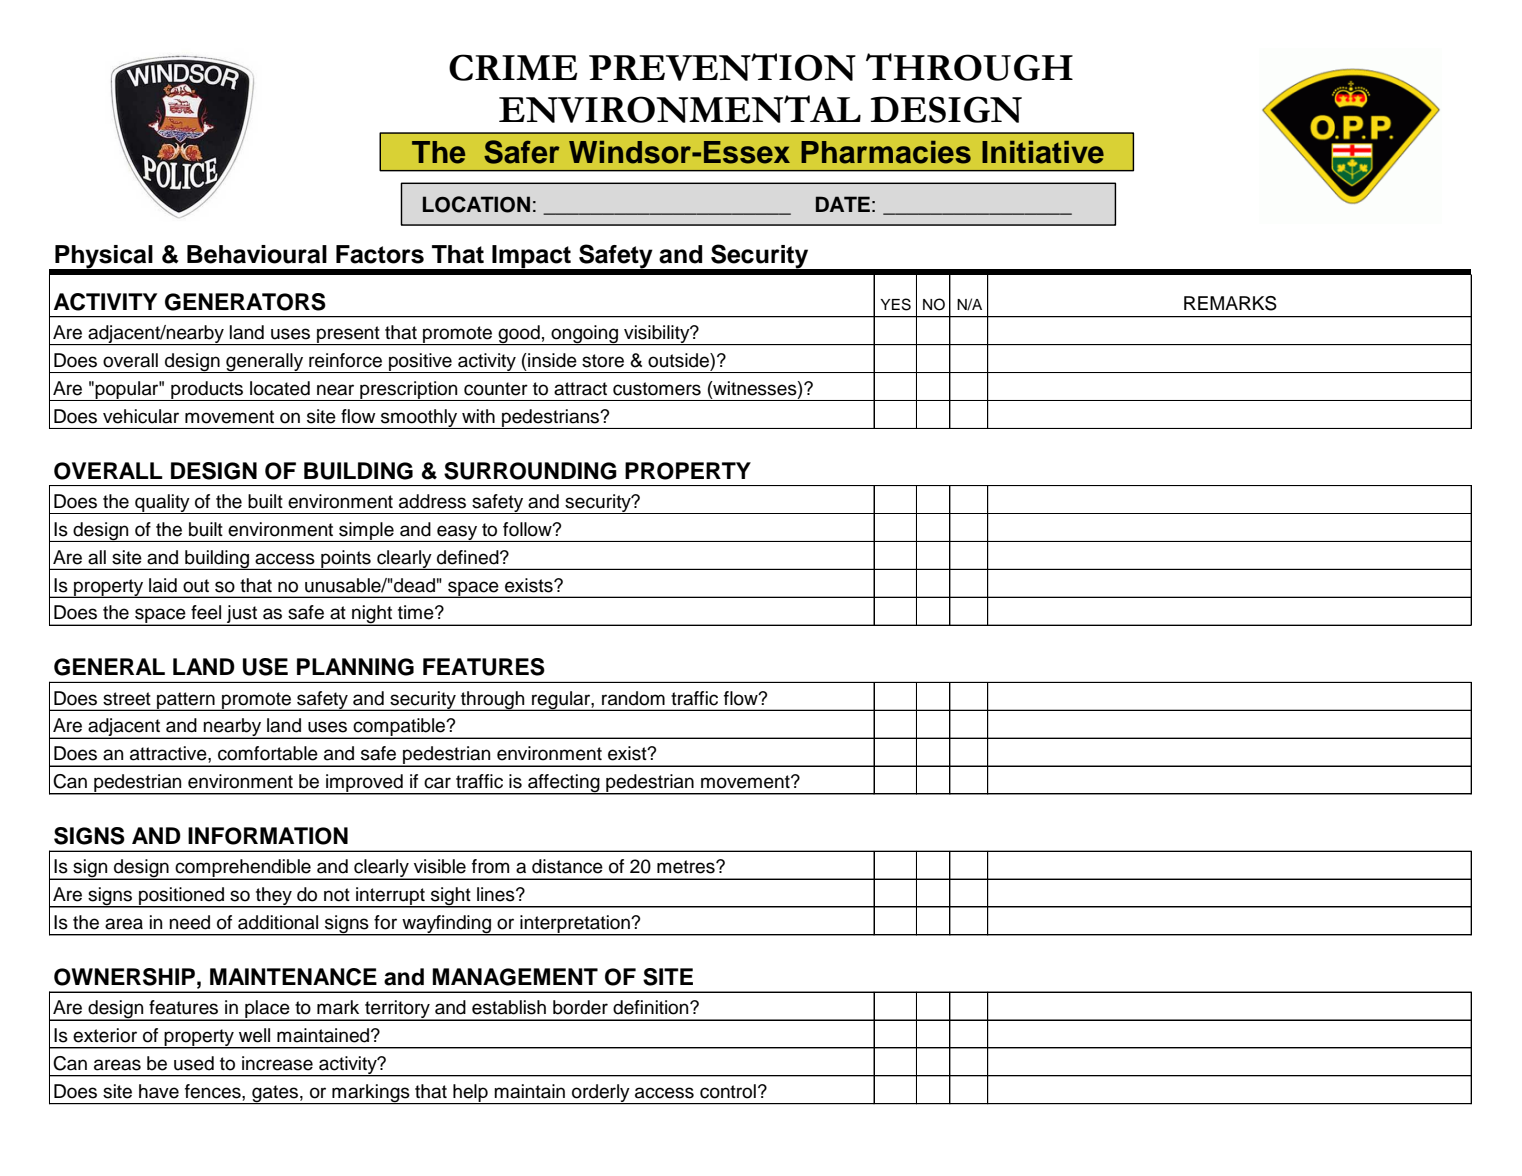 This screenshot has width=1522, height=1176. What do you see at coordinates (513, 67) in the screenshot?
I see `CRIME` at bounding box center [513, 67].
